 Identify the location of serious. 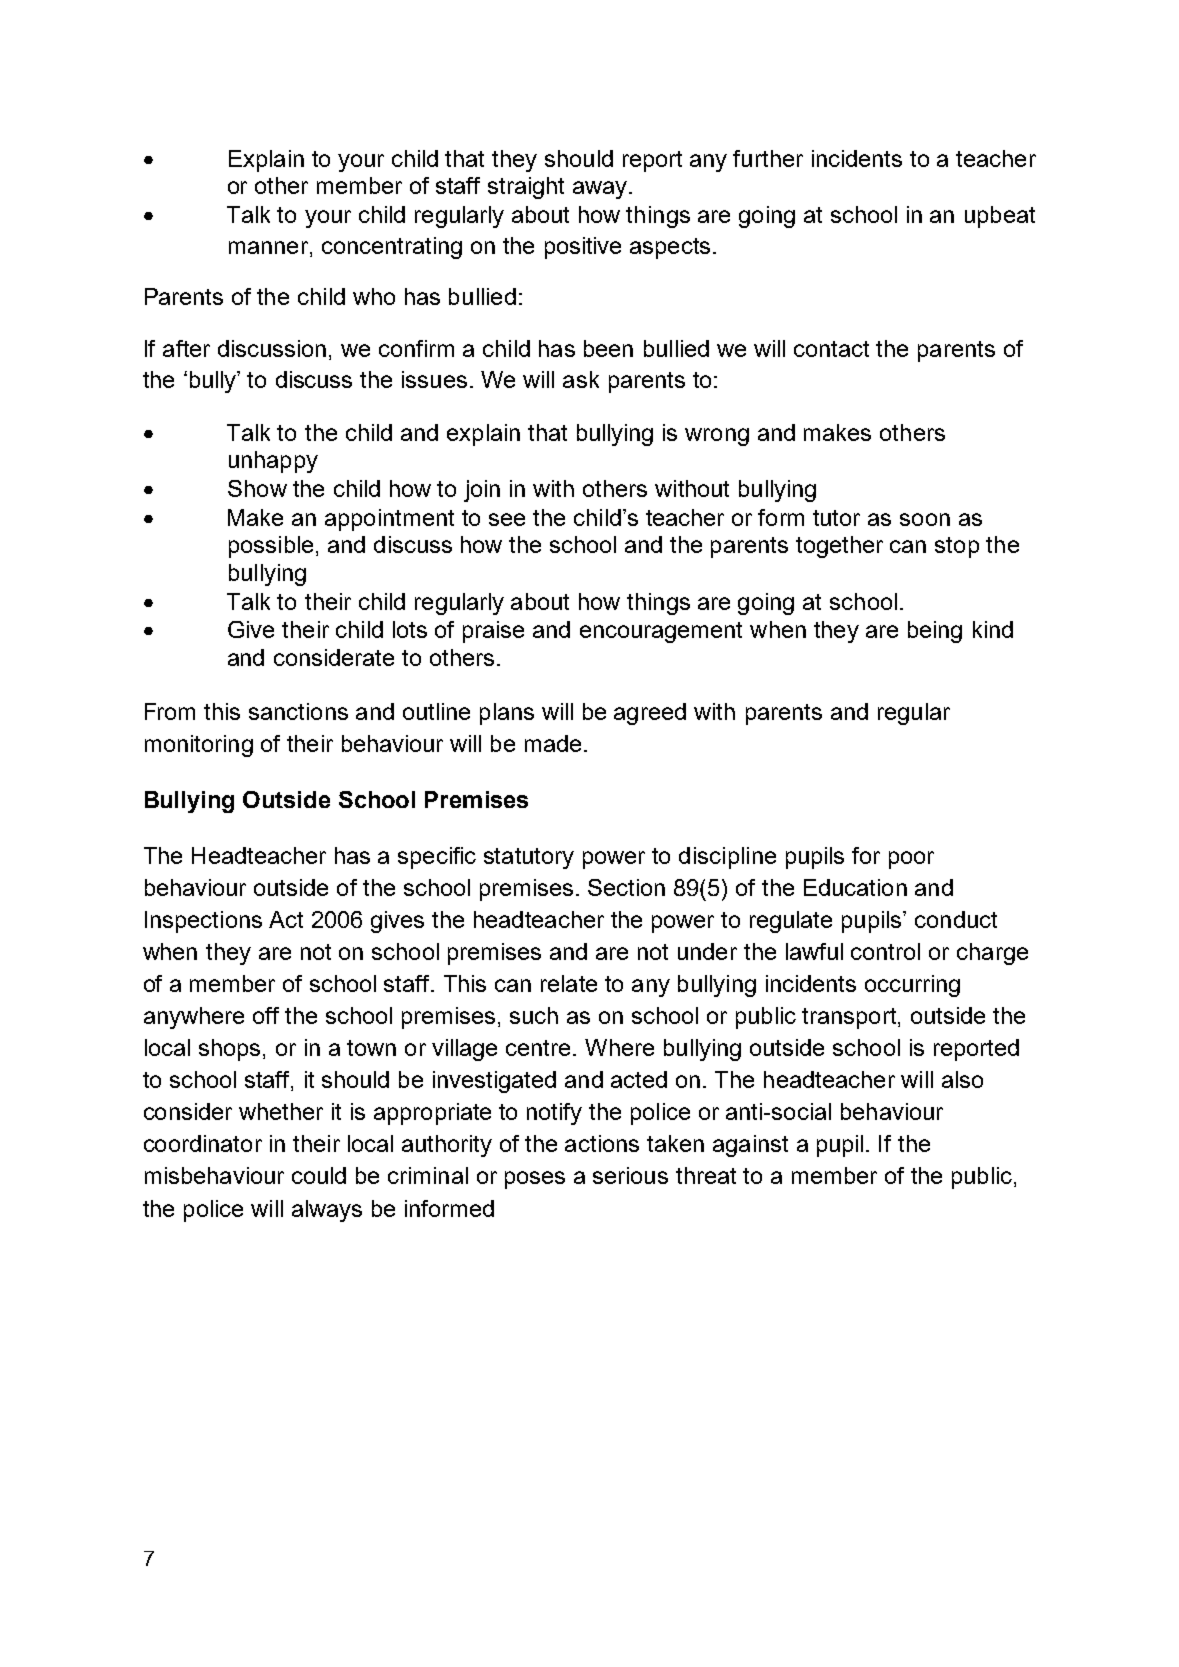
(630, 1175).
